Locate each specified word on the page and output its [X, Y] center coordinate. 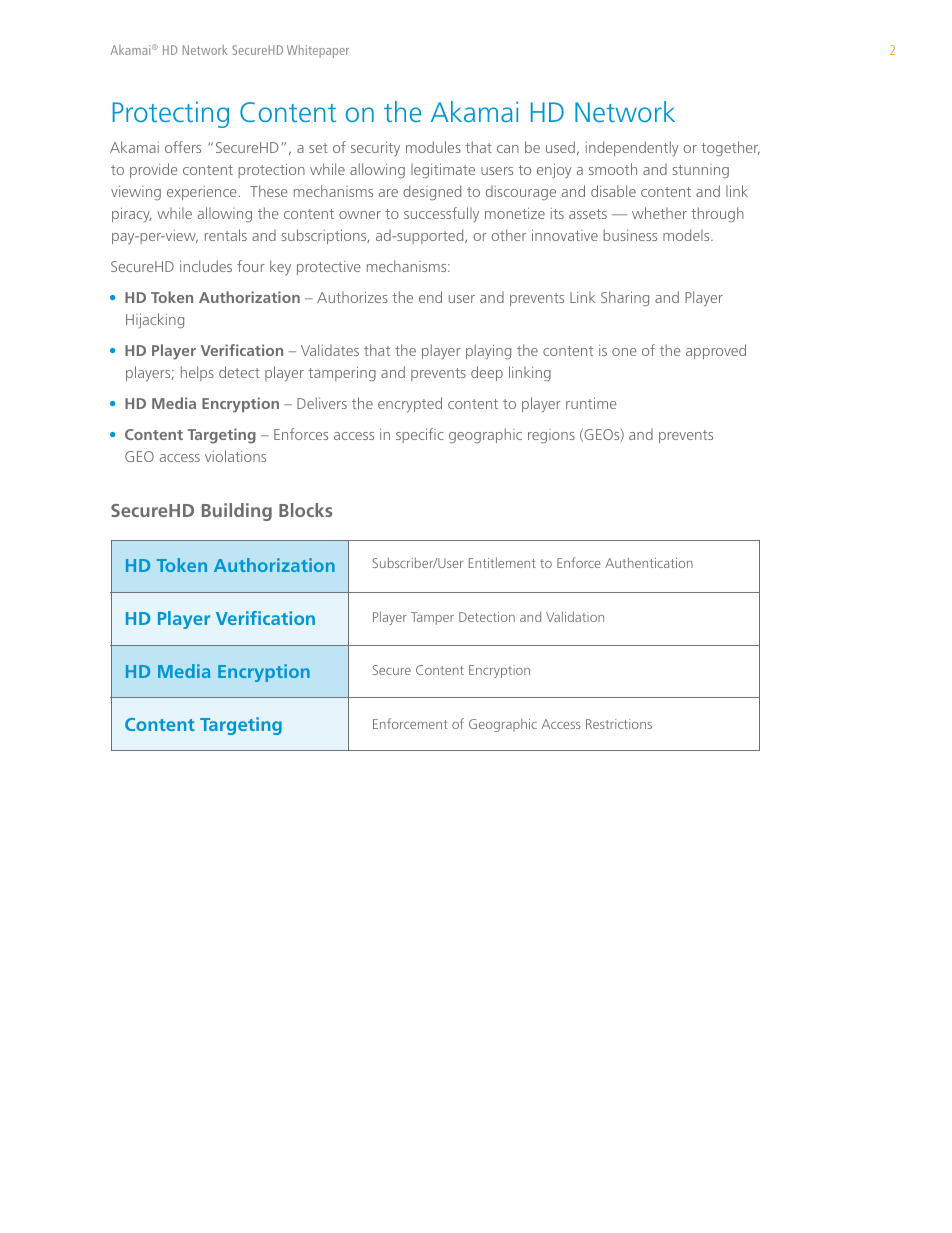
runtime [591, 403]
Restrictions [619, 724]
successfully [441, 214]
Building [237, 512]
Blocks [305, 510]
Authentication [649, 562]
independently [632, 148]
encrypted [410, 404]
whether [659, 213]
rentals [226, 235]
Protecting [171, 114]
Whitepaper [318, 51]
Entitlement [502, 562]
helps [197, 373]
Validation [575, 616]
